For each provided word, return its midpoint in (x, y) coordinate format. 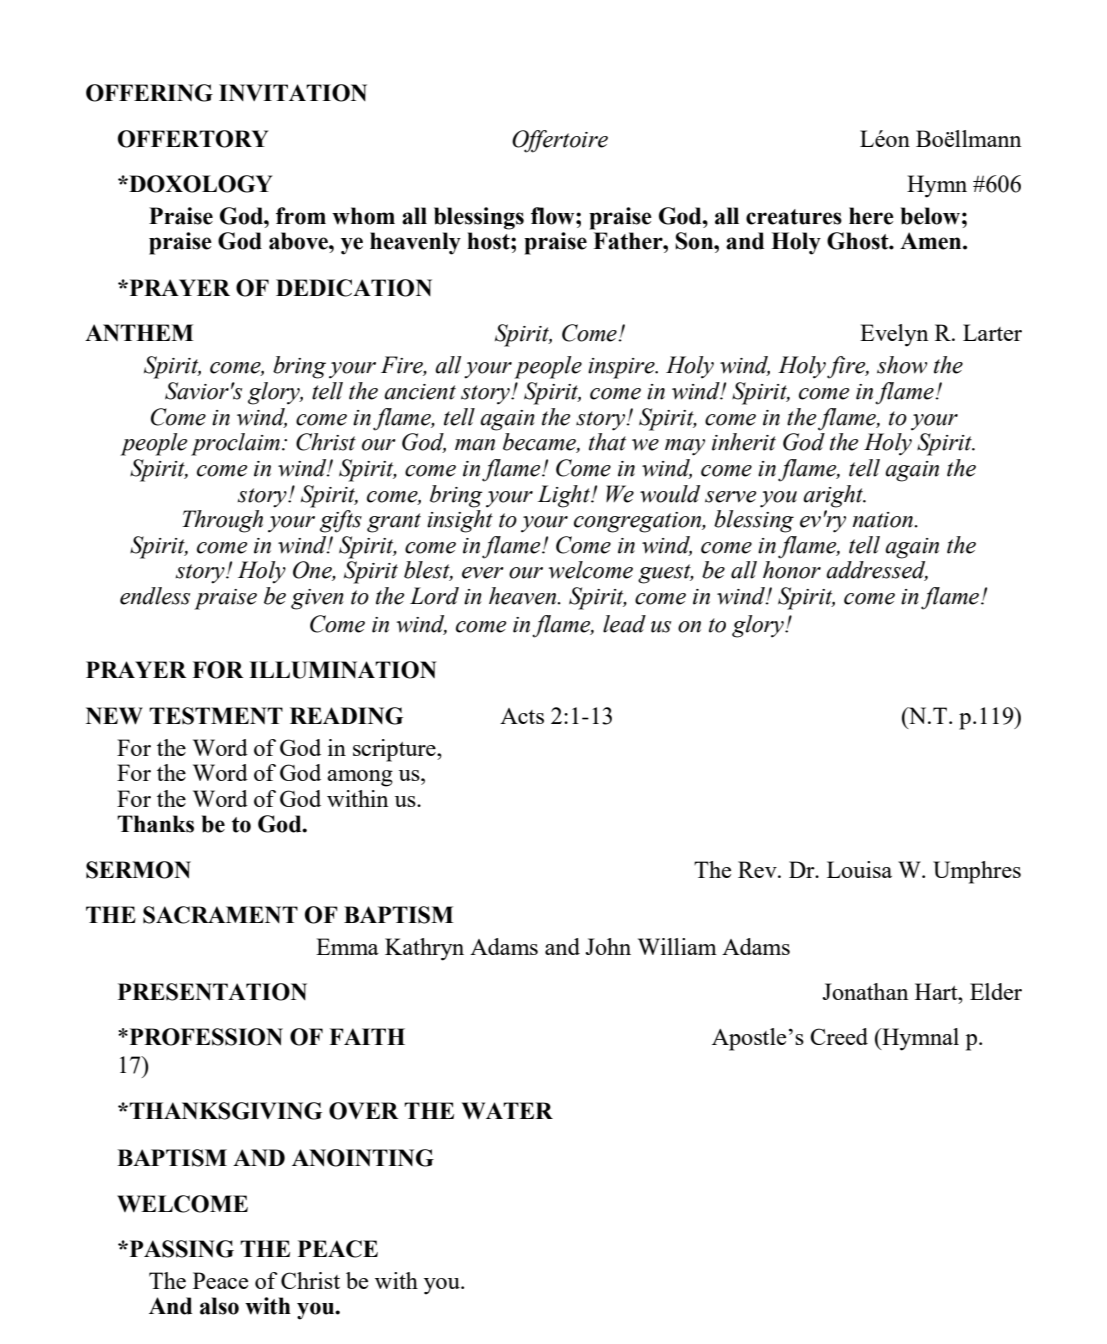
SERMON (138, 870)
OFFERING (149, 93)
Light (565, 496)
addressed (877, 571)
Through (222, 521)
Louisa (859, 869)
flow (554, 216)
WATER (507, 1110)
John (608, 946)
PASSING (180, 1249)
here (871, 216)
